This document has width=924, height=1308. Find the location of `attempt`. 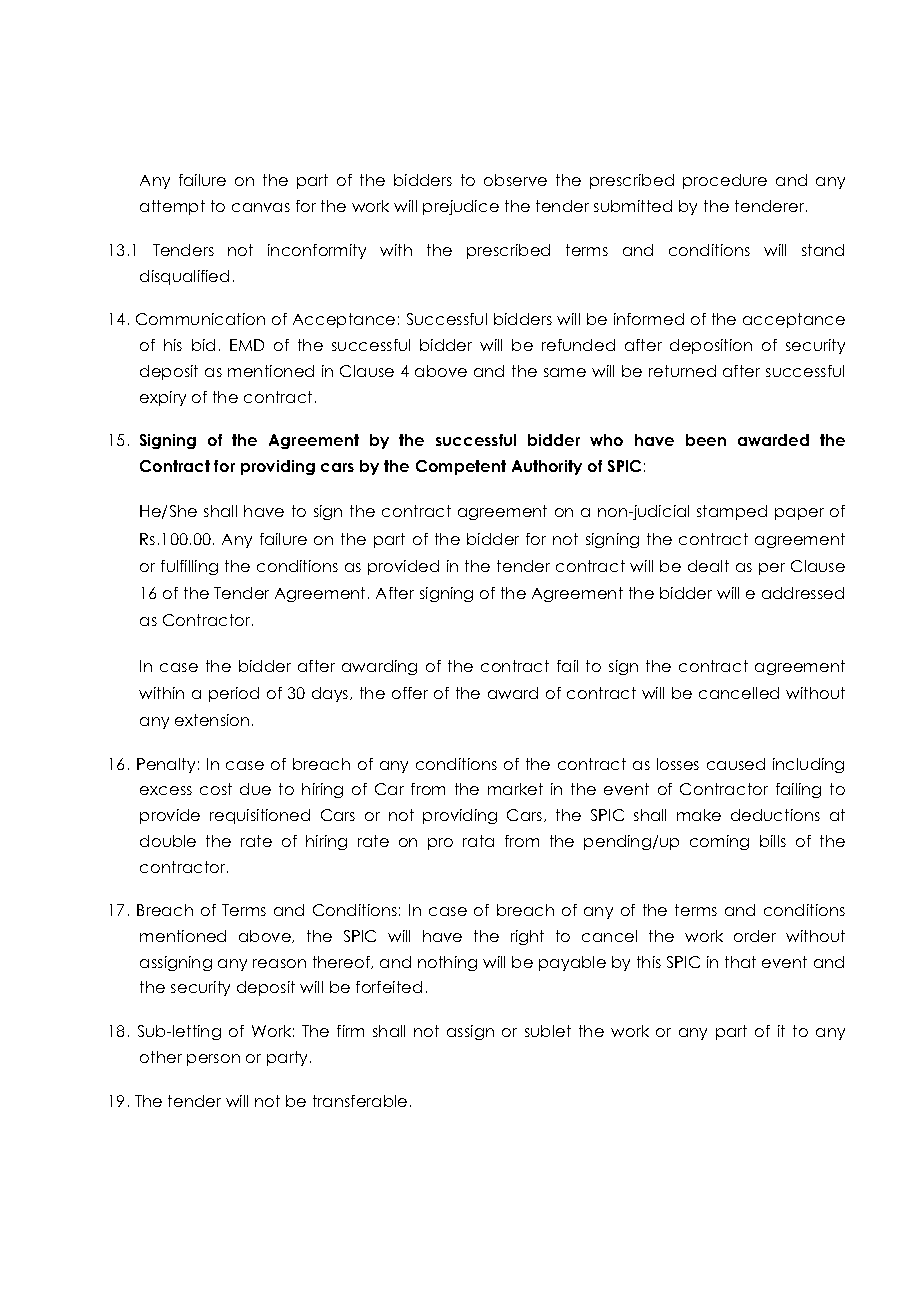

attempt is located at coordinates (172, 207).
